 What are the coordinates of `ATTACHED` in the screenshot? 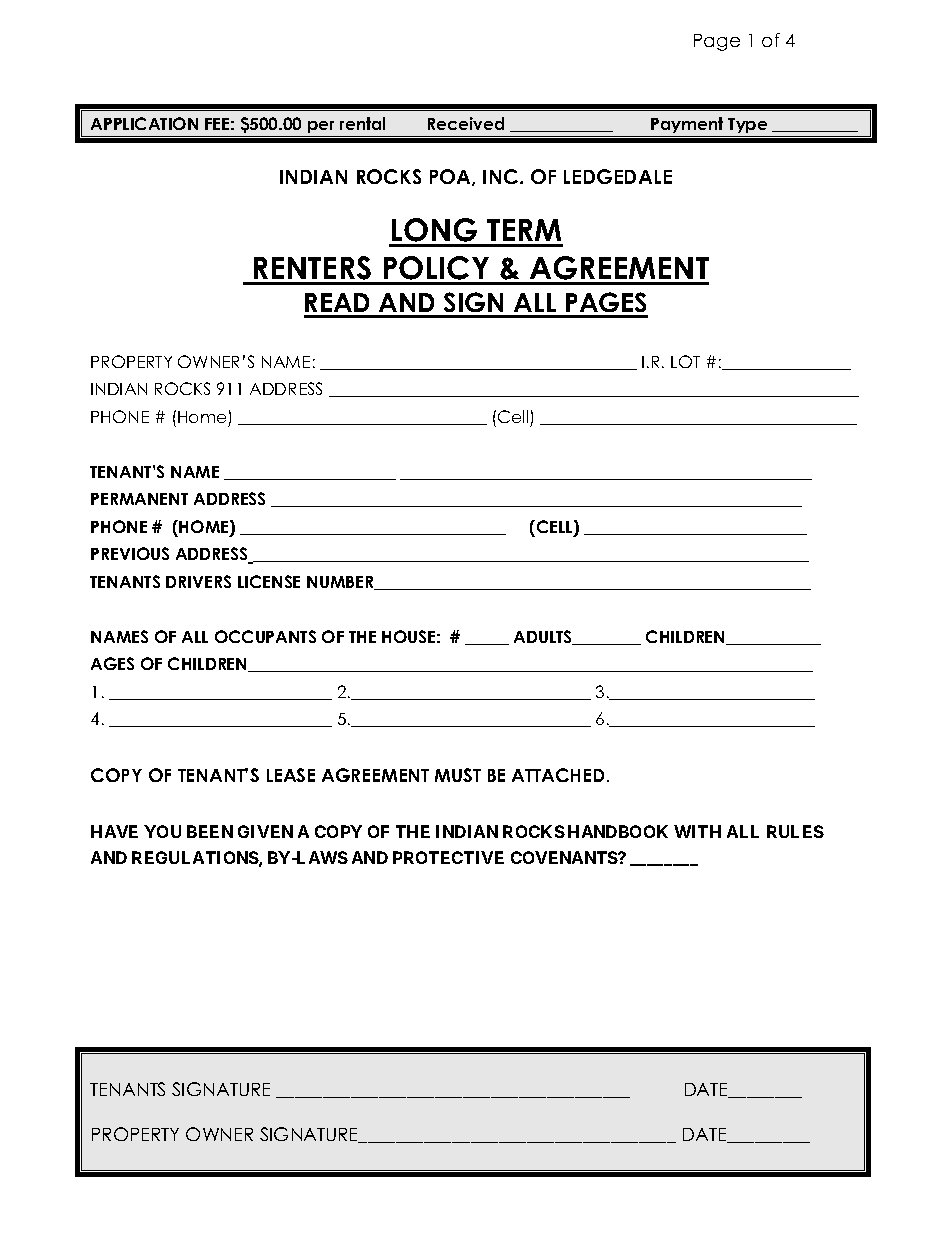 It's located at (558, 775).
